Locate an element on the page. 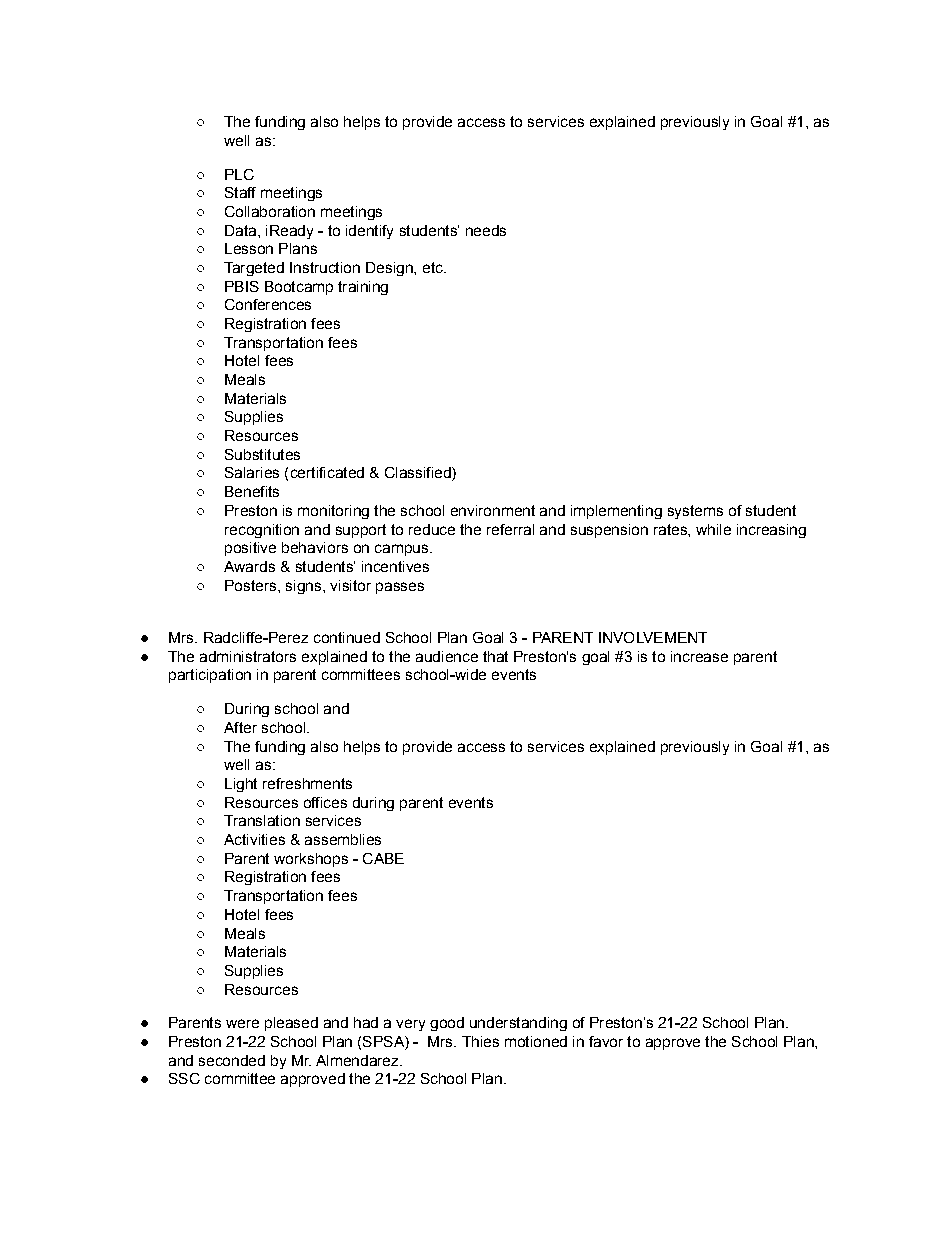 The width and height of the page is (952, 1233). while is located at coordinates (713, 529).
